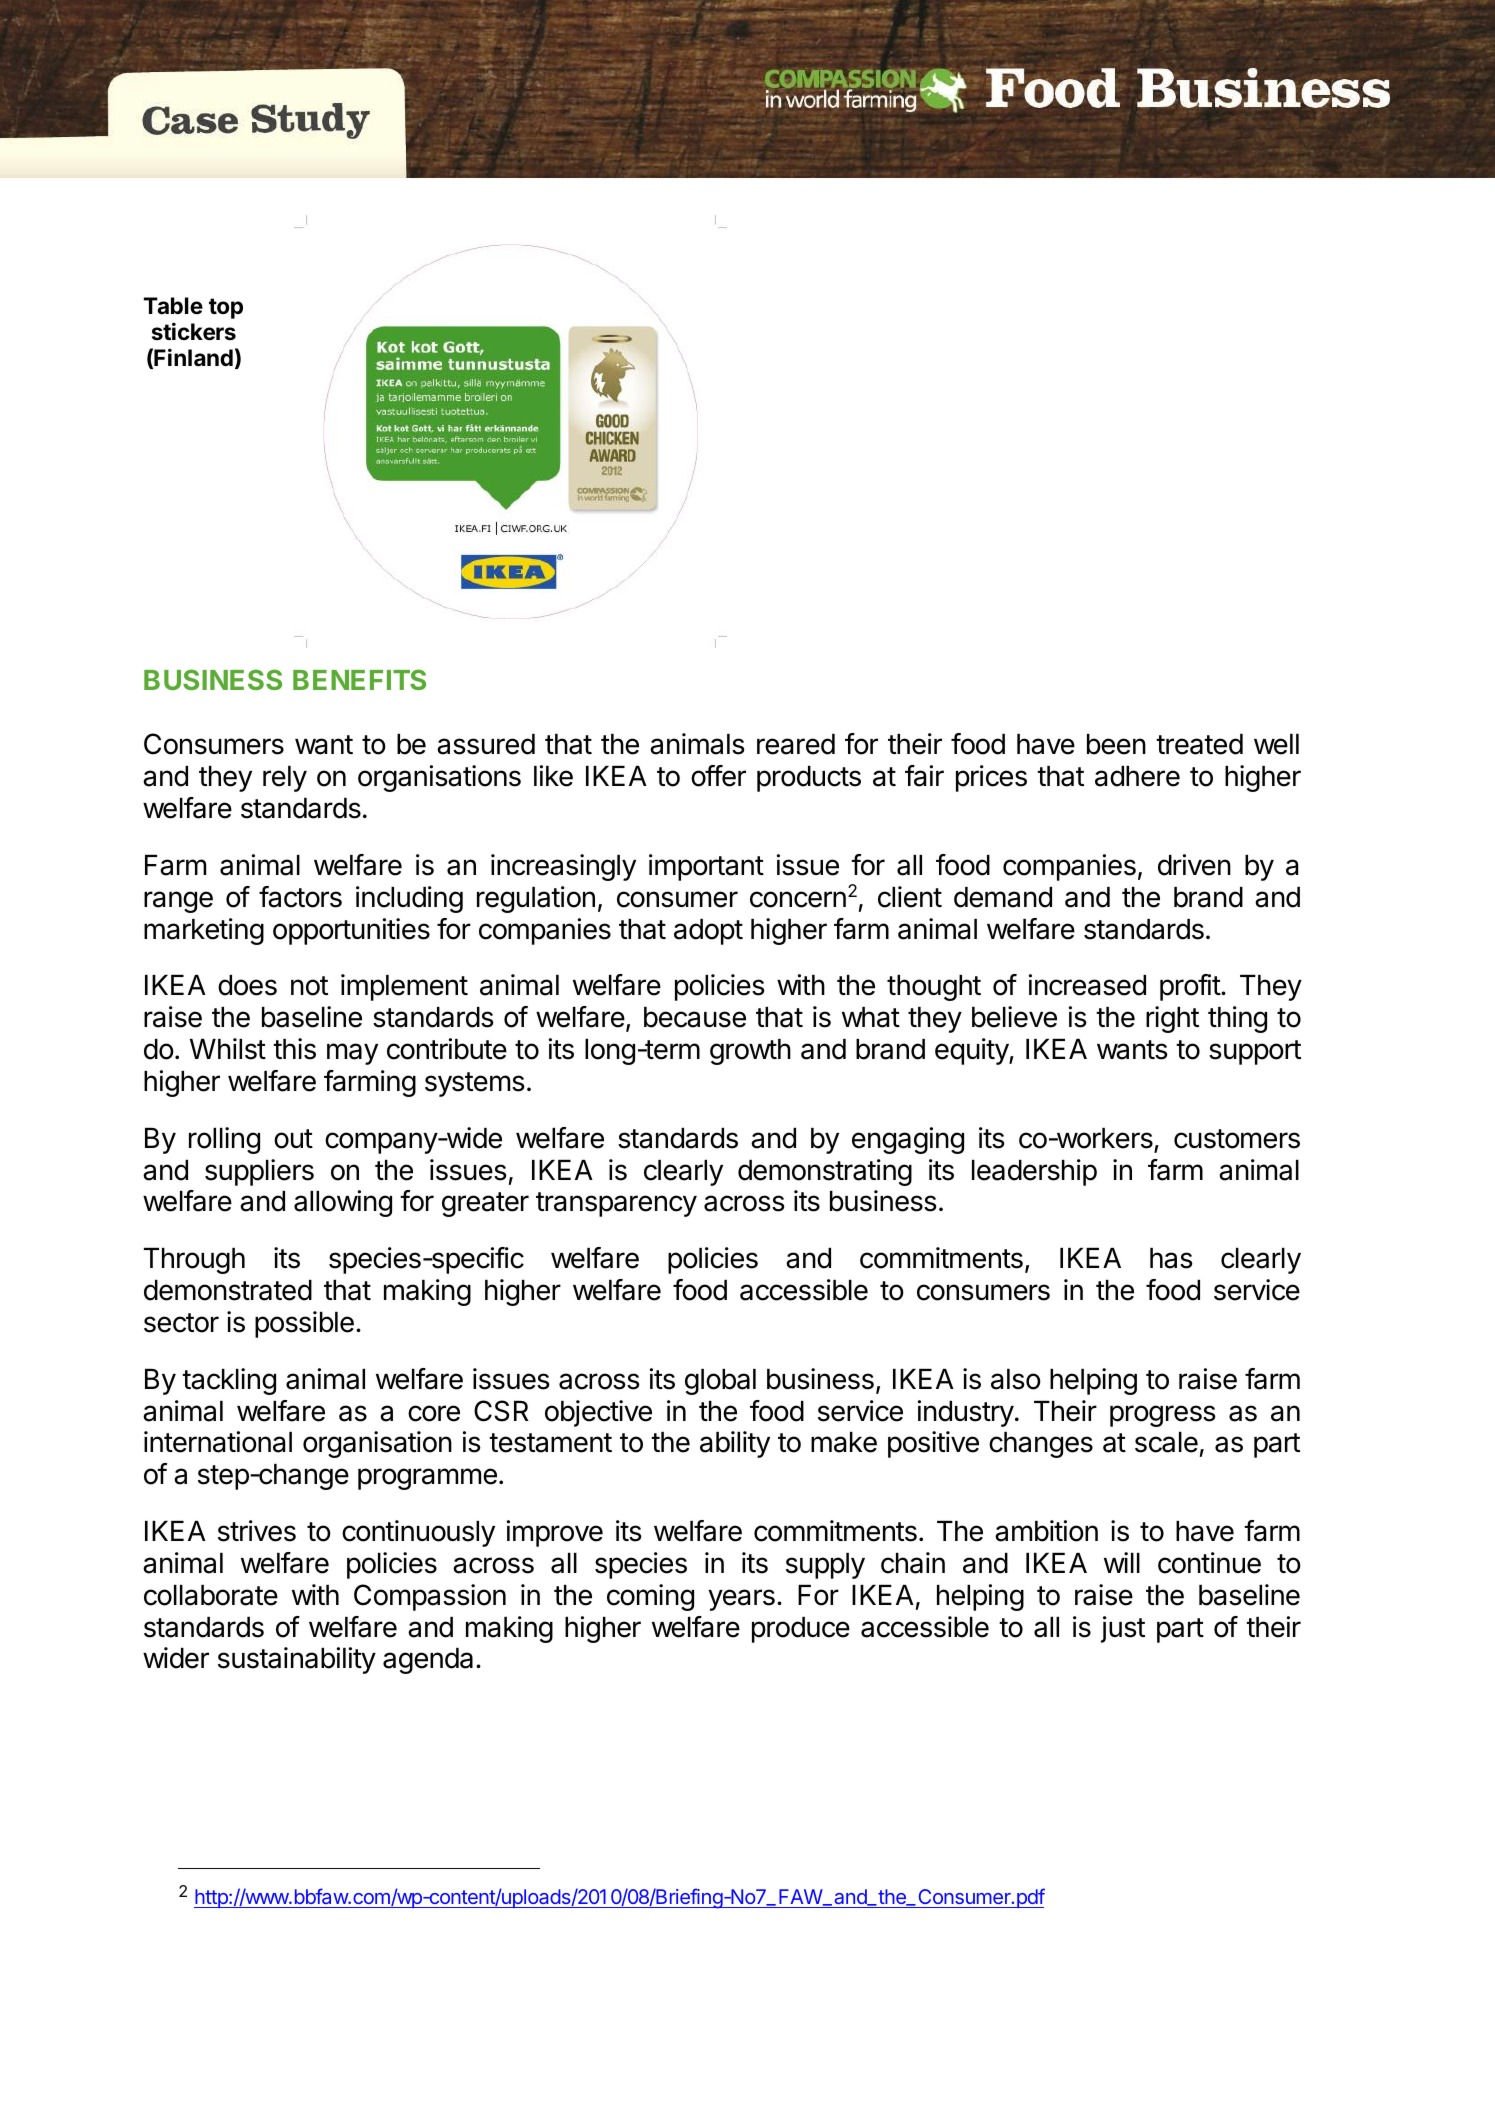 This document has height=2116, width=1495. I want to click on reared, so click(796, 744).
